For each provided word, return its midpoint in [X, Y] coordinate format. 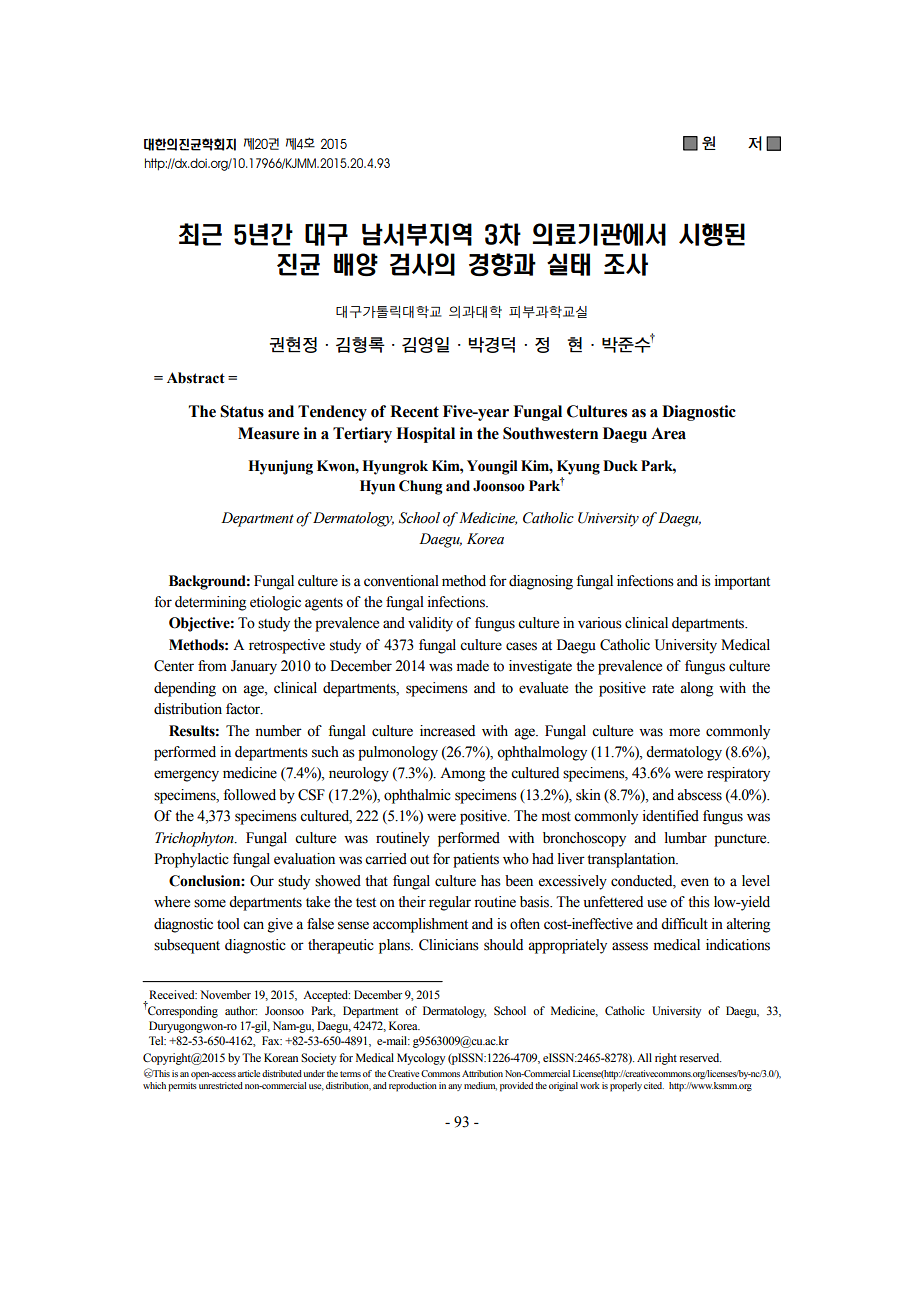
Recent [414, 411]
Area [668, 433]
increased [447, 731]
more [684, 732]
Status [242, 411]
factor [244, 709]
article [249, 1073]
